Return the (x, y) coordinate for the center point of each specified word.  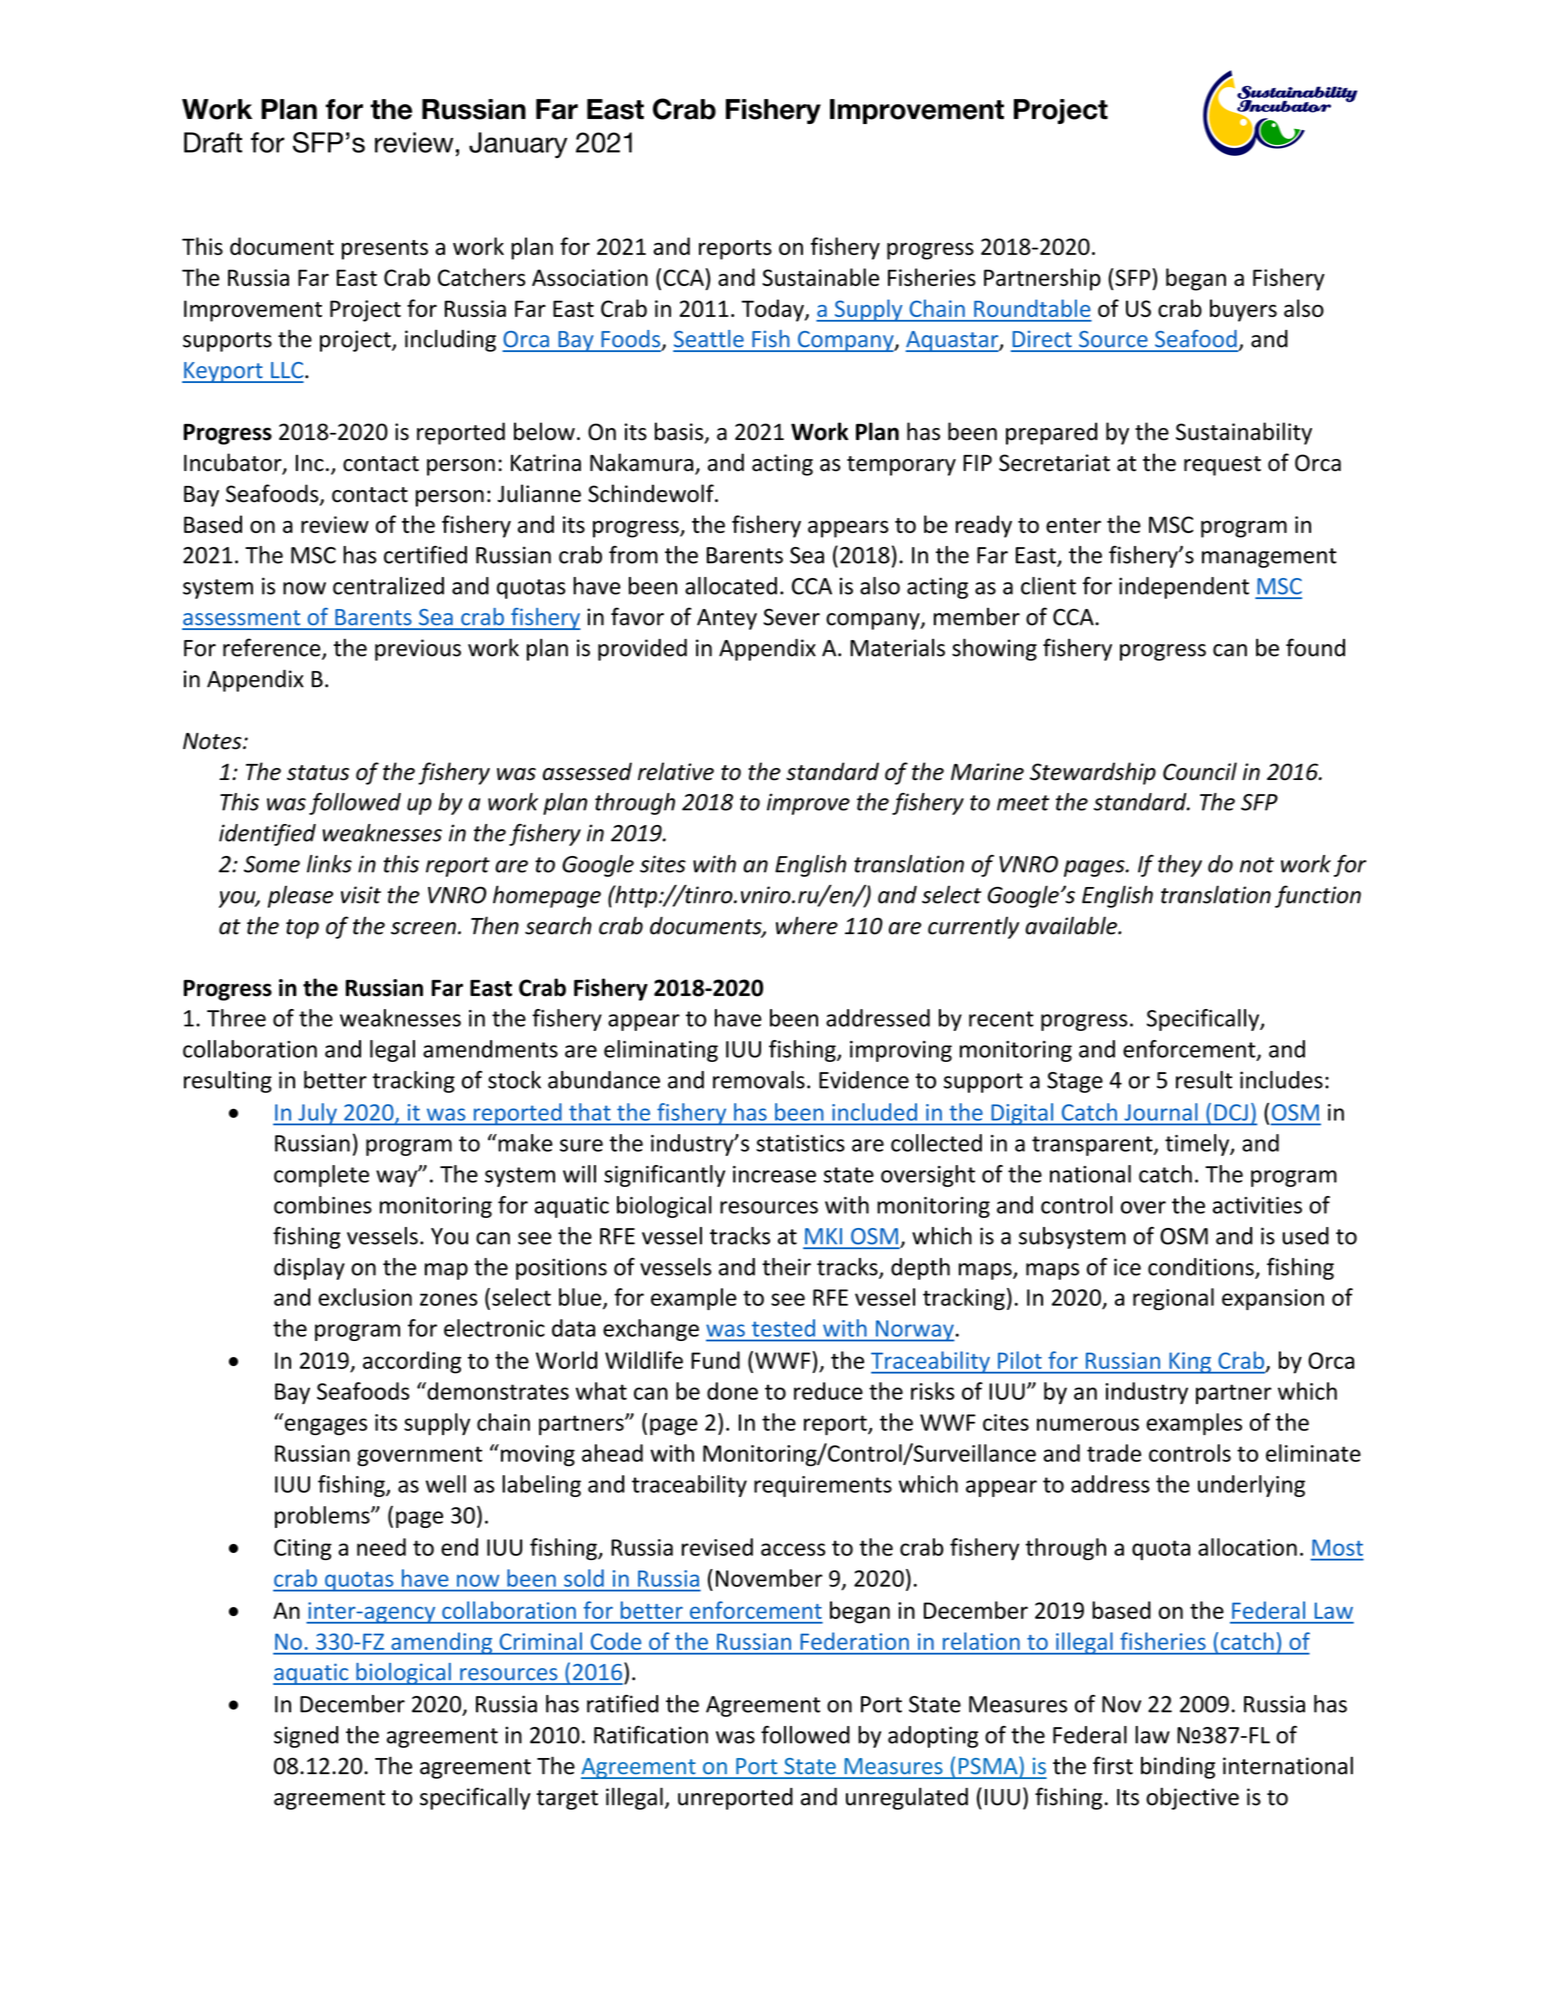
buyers (1243, 310)
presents (385, 250)
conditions (1202, 1268)
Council (1200, 771)
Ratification (651, 1735)
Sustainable (820, 277)
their (786, 1267)
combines (323, 1205)
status (318, 773)
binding (1178, 1767)
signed (306, 1737)
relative (676, 771)
